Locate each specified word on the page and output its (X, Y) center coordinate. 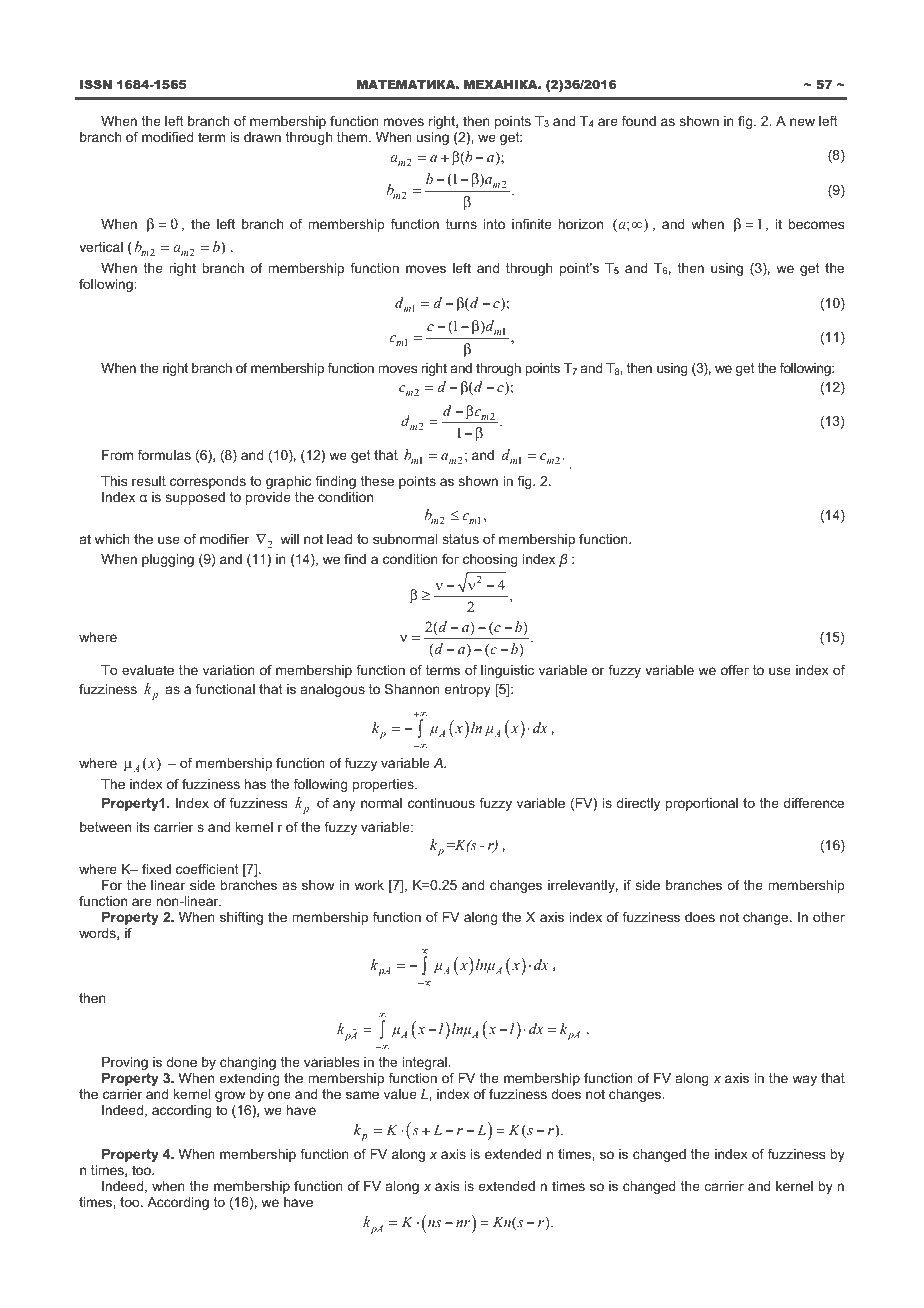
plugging (168, 560)
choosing (490, 560)
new (802, 122)
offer (735, 670)
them (353, 137)
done (181, 1062)
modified (167, 137)
